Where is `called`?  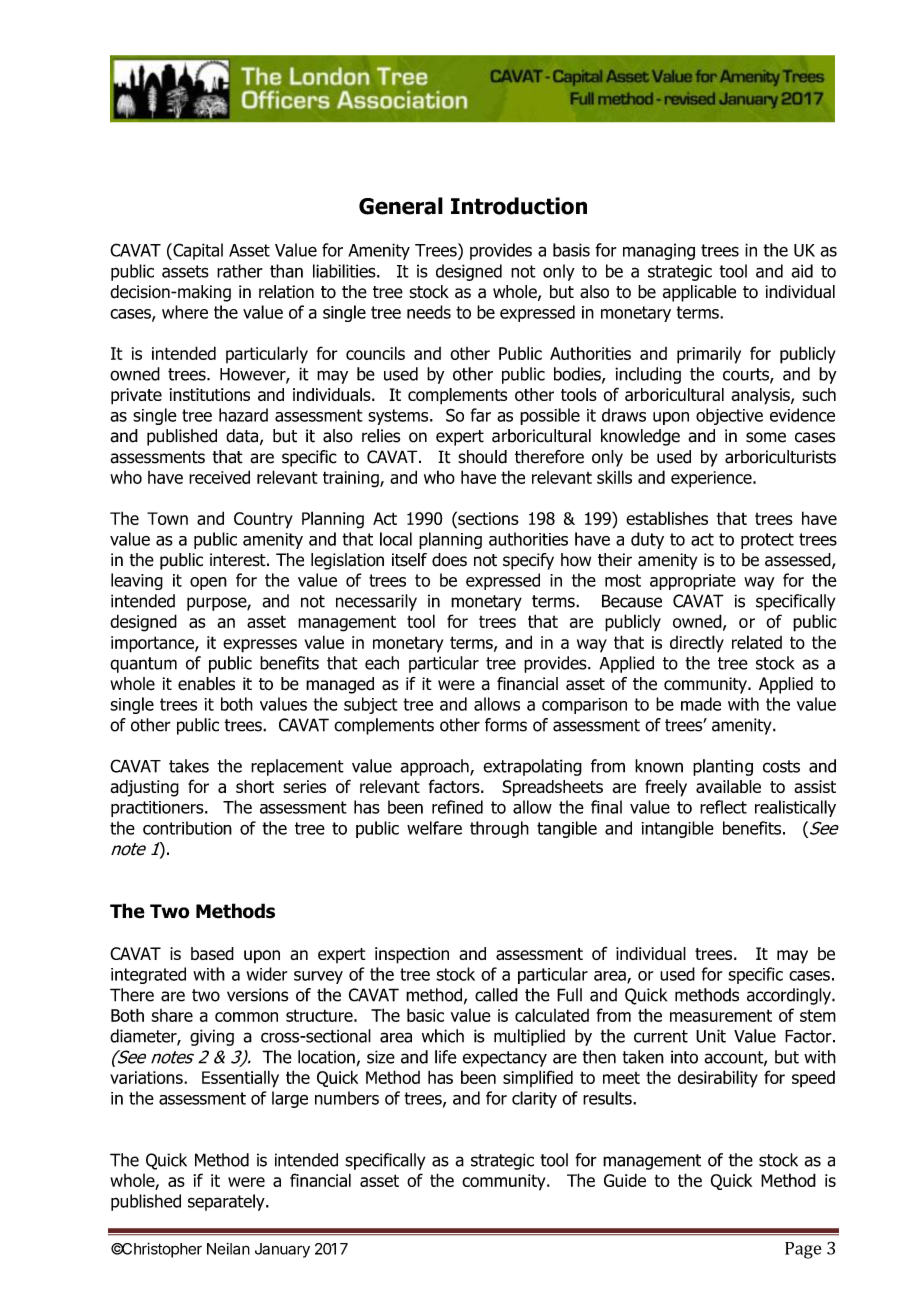
called is located at coordinates (496, 995).
